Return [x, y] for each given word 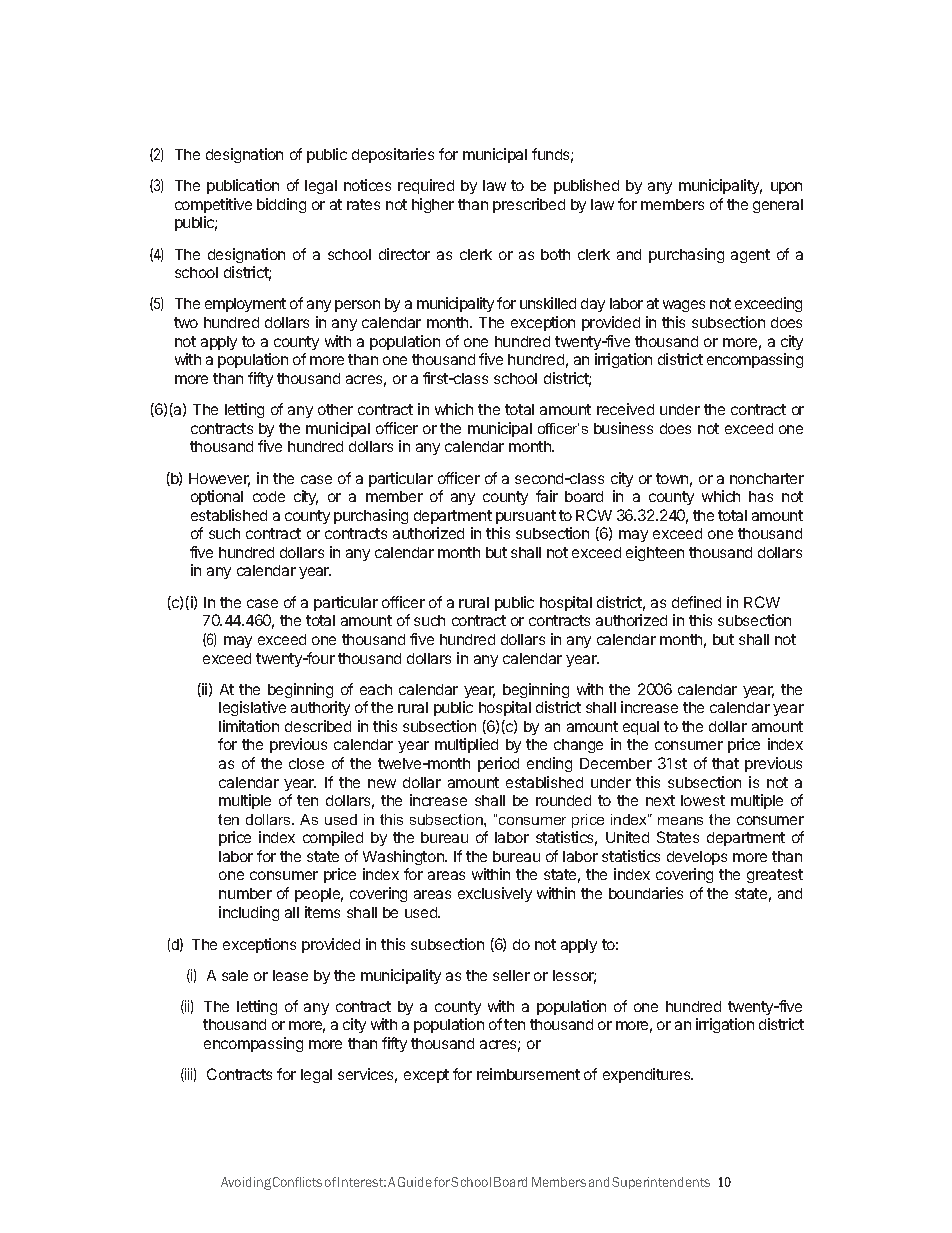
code [269, 496]
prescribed [529, 205]
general [778, 206]
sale [235, 975]
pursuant [526, 517]
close [306, 763]
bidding [281, 205]
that [725, 763]
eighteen [655, 553]
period [498, 764]
